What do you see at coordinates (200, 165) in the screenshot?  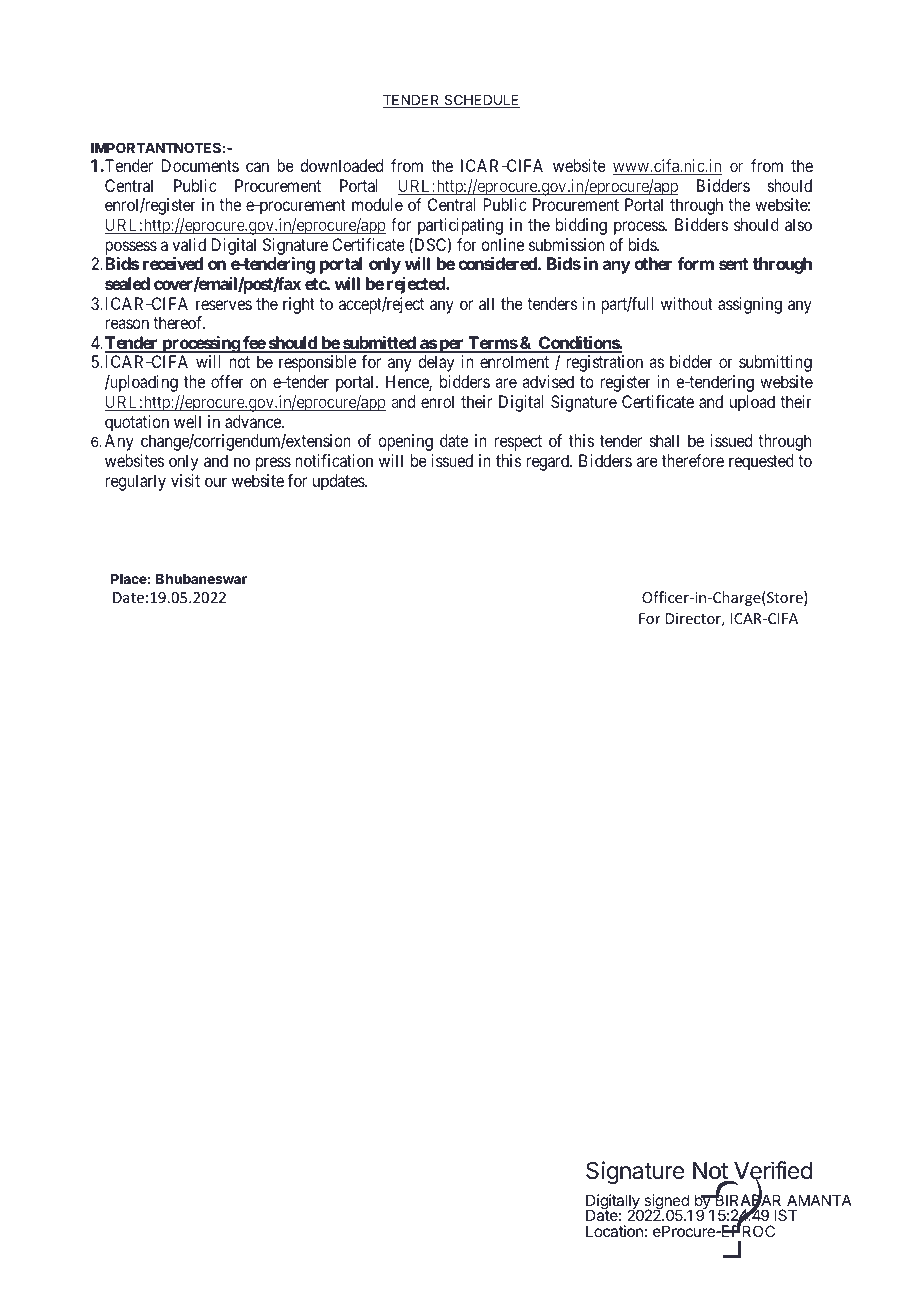 I see `Documents` at bounding box center [200, 165].
